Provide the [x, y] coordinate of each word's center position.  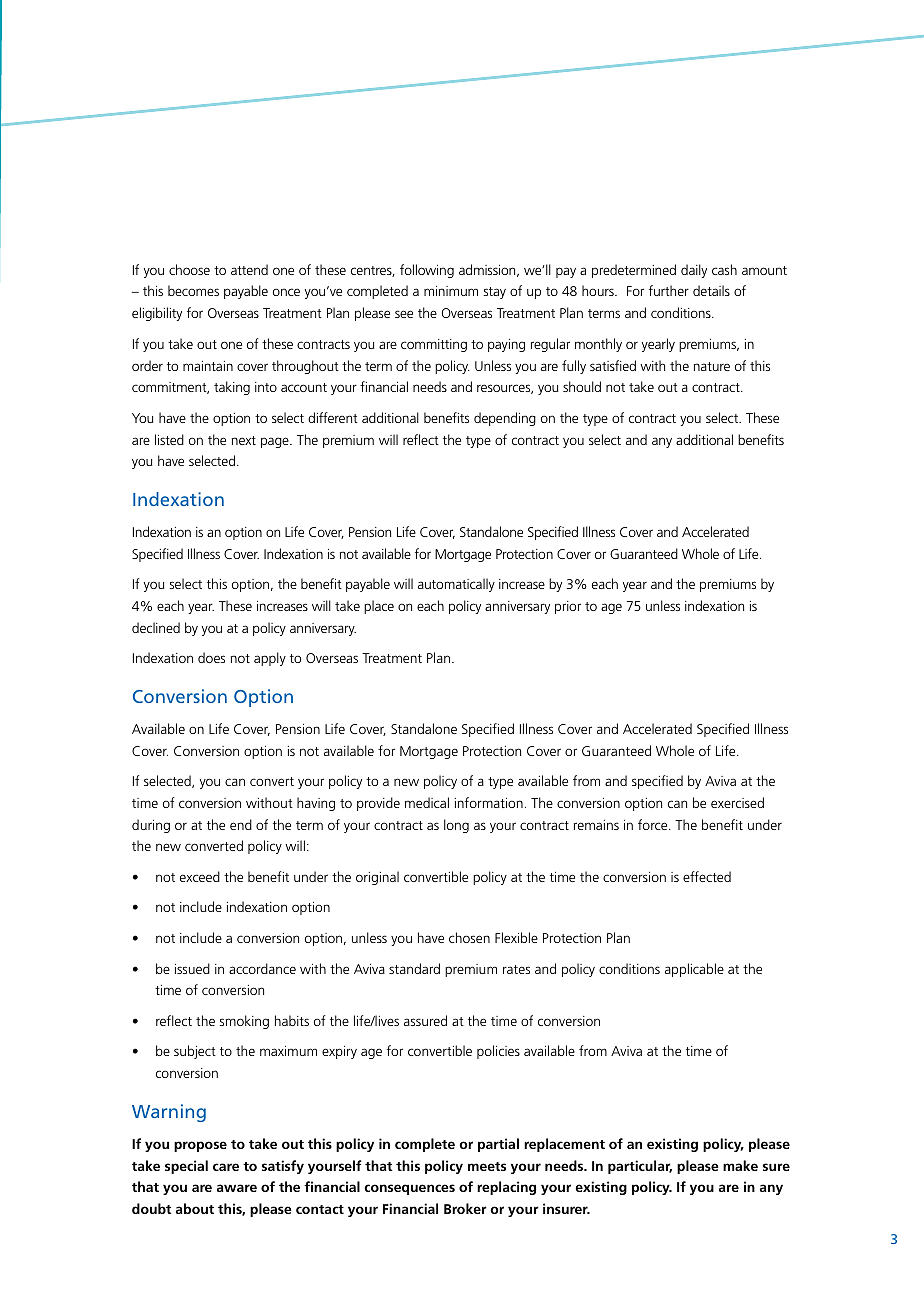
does [211, 657]
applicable [694, 970]
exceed [200, 876]
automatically [456, 585]
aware [237, 1188]
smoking [244, 1022]
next [244, 440]
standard [414, 968]
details [711, 290]
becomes [193, 290]
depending [505, 419]
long [456, 826]
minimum [451, 291]
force [654, 824]
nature [712, 366]
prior [568, 607]
